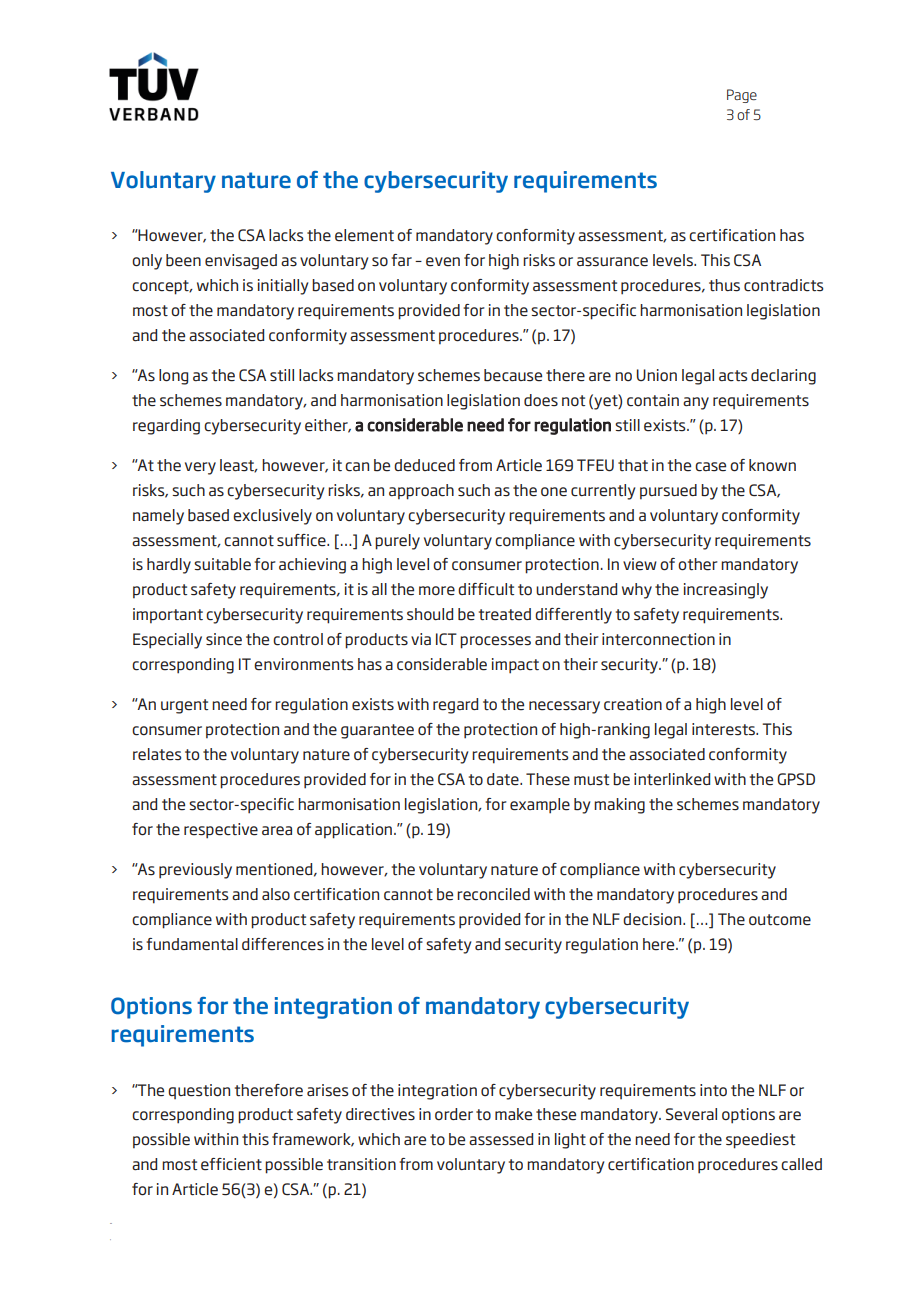 This screenshot has height=1308, width=924. What do you see at coordinates (424, 465) in the screenshot?
I see `deduced` at bounding box center [424, 465].
